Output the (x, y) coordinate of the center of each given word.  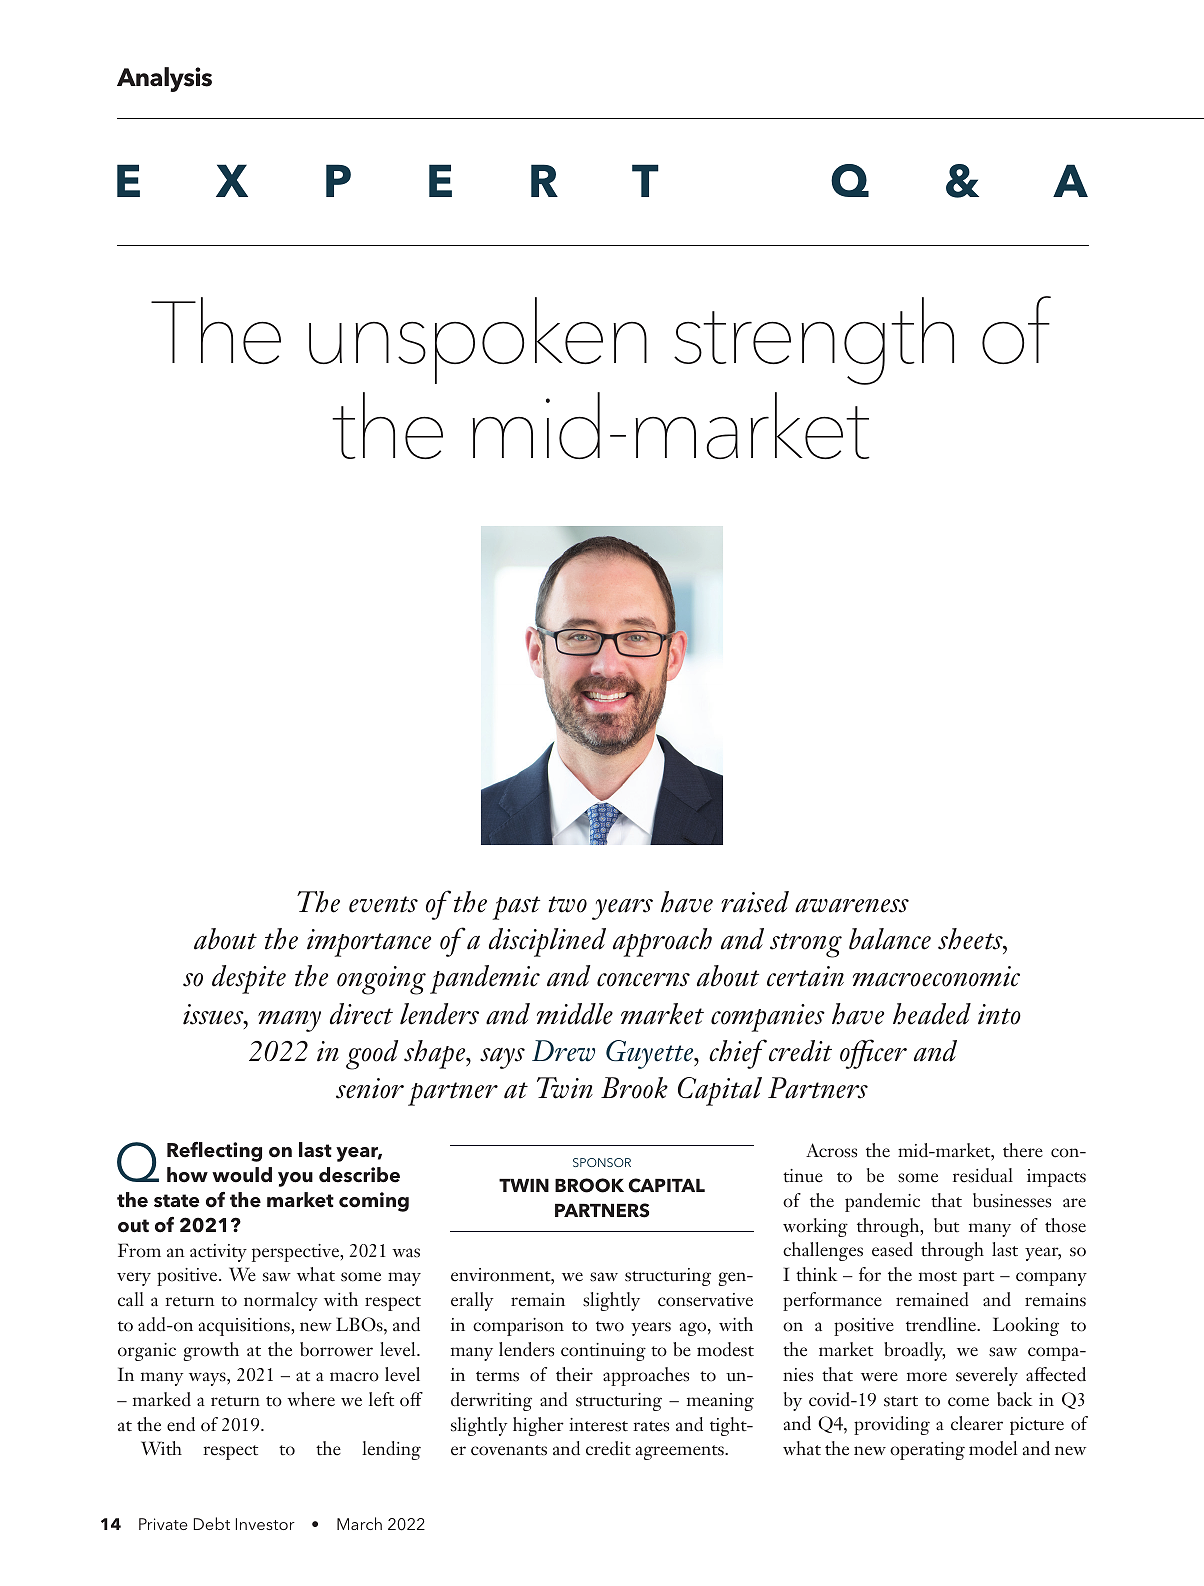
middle (575, 1014)
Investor (265, 1524)
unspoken (478, 340)
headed (932, 1014)
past (516, 908)
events (383, 904)
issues (214, 1014)
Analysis (164, 79)
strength (814, 341)
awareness (852, 905)
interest (598, 1425)
